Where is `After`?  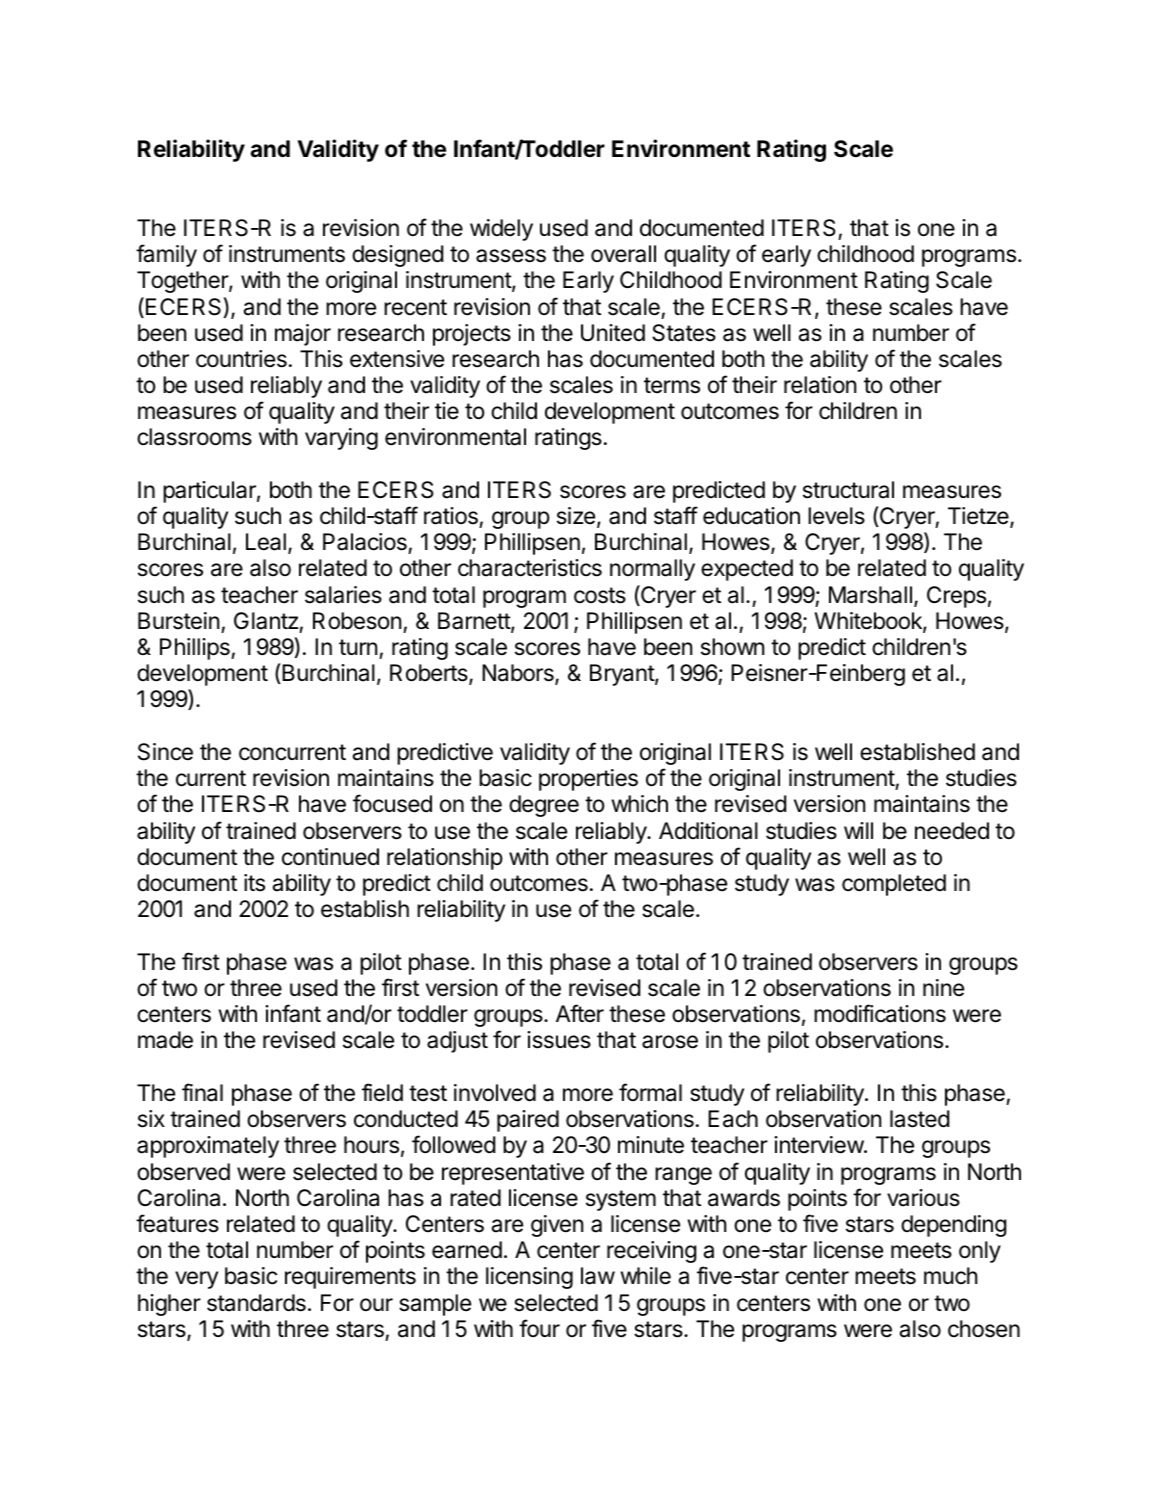 After is located at coordinates (580, 1013).
